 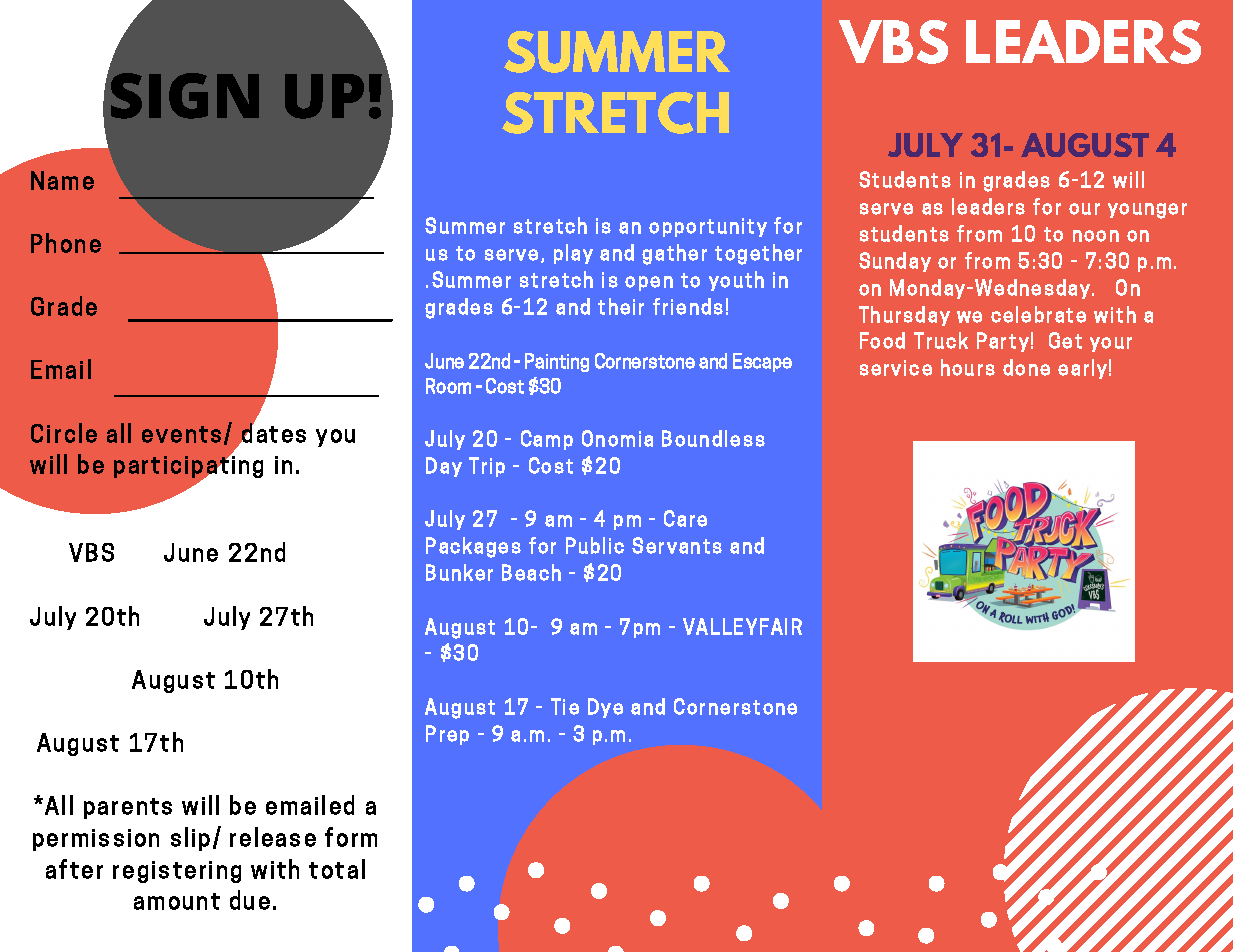 What do you see at coordinates (66, 243) in the image?
I see `Phone` at bounding box center [66, 243].
